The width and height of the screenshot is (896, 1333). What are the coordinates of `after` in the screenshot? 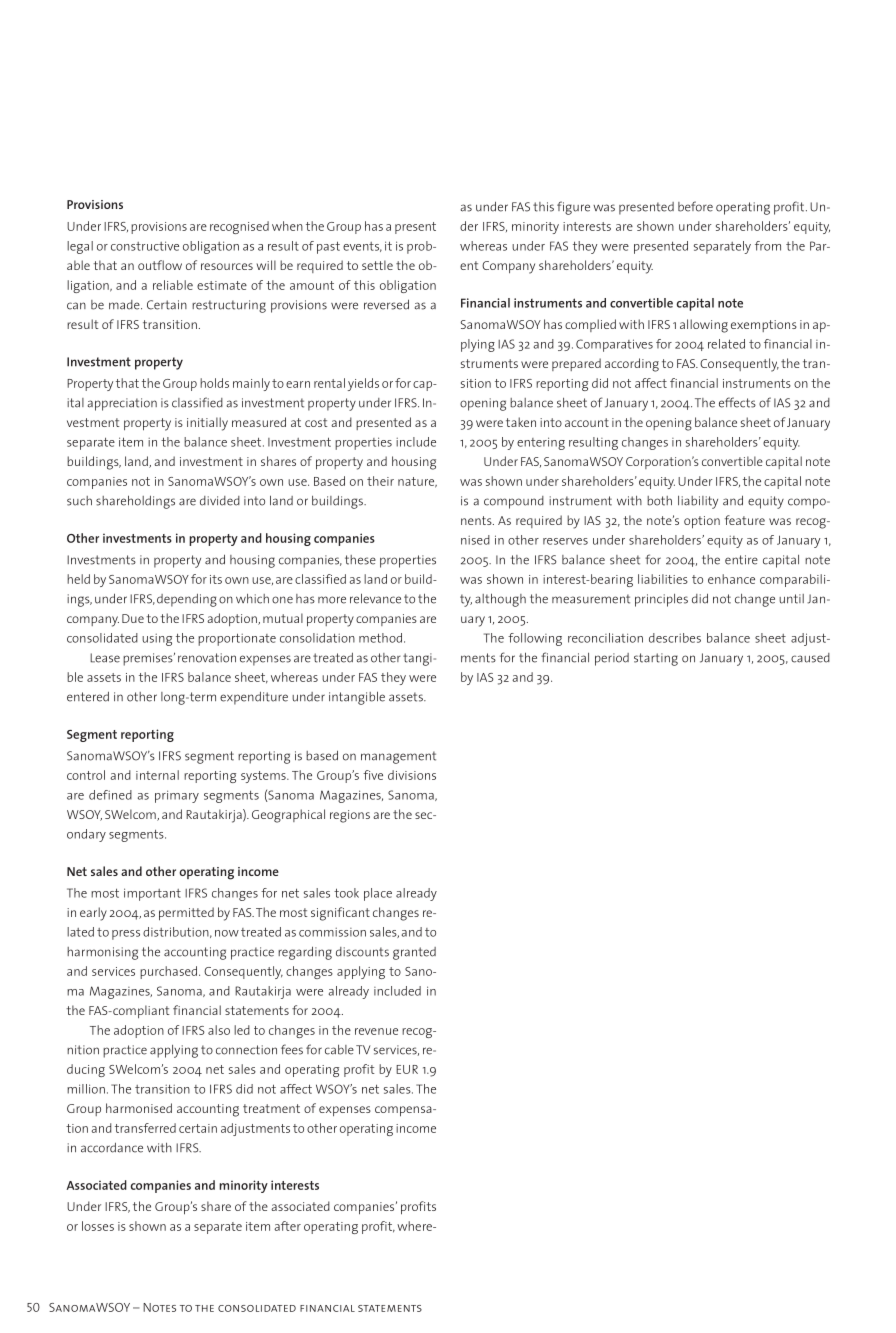 It's located at (287, 1226).
